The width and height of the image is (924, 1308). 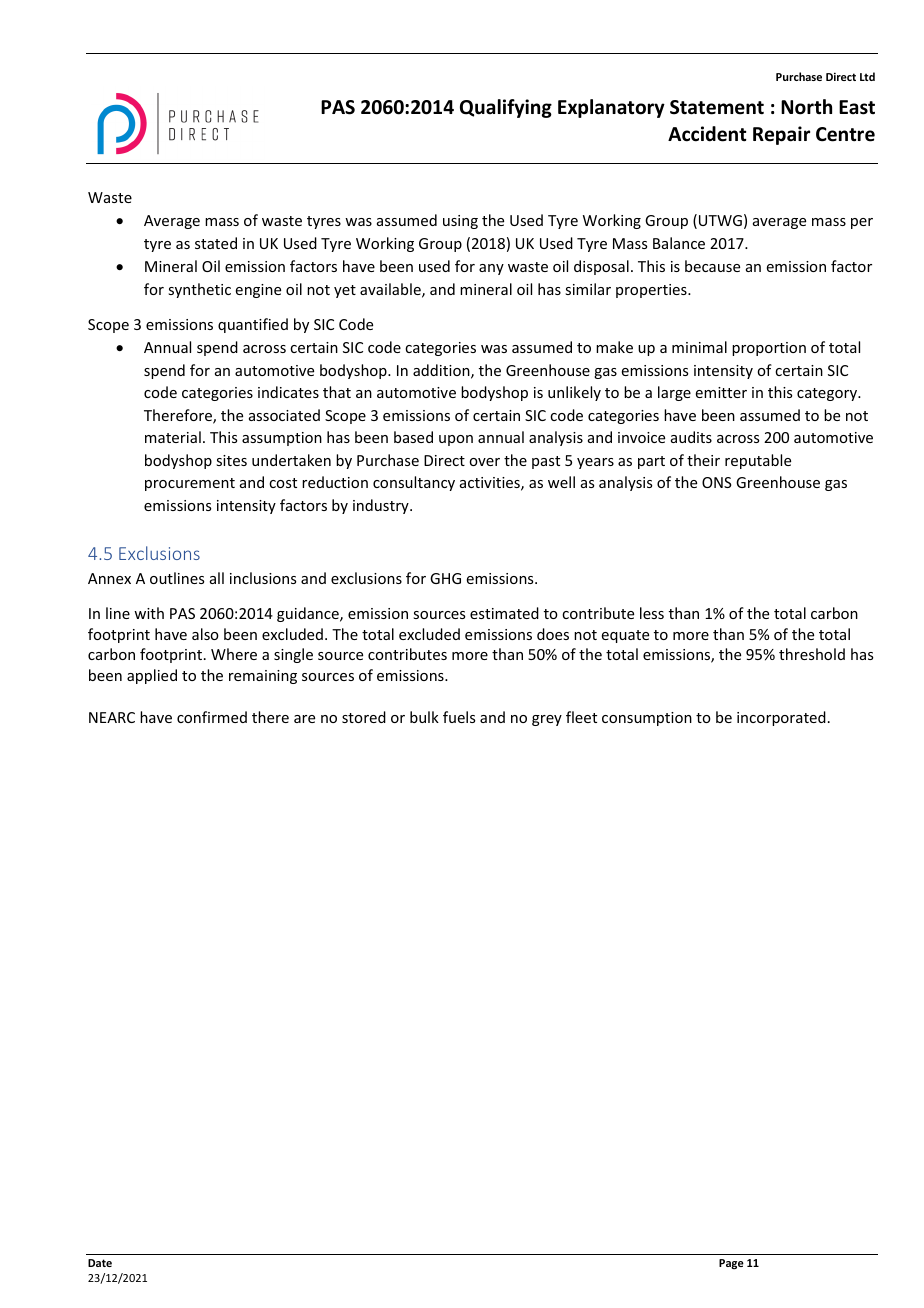 What do you see at coordinates (781, 135) in the image?
I see `Repair` at bounding box center [781, 135].
